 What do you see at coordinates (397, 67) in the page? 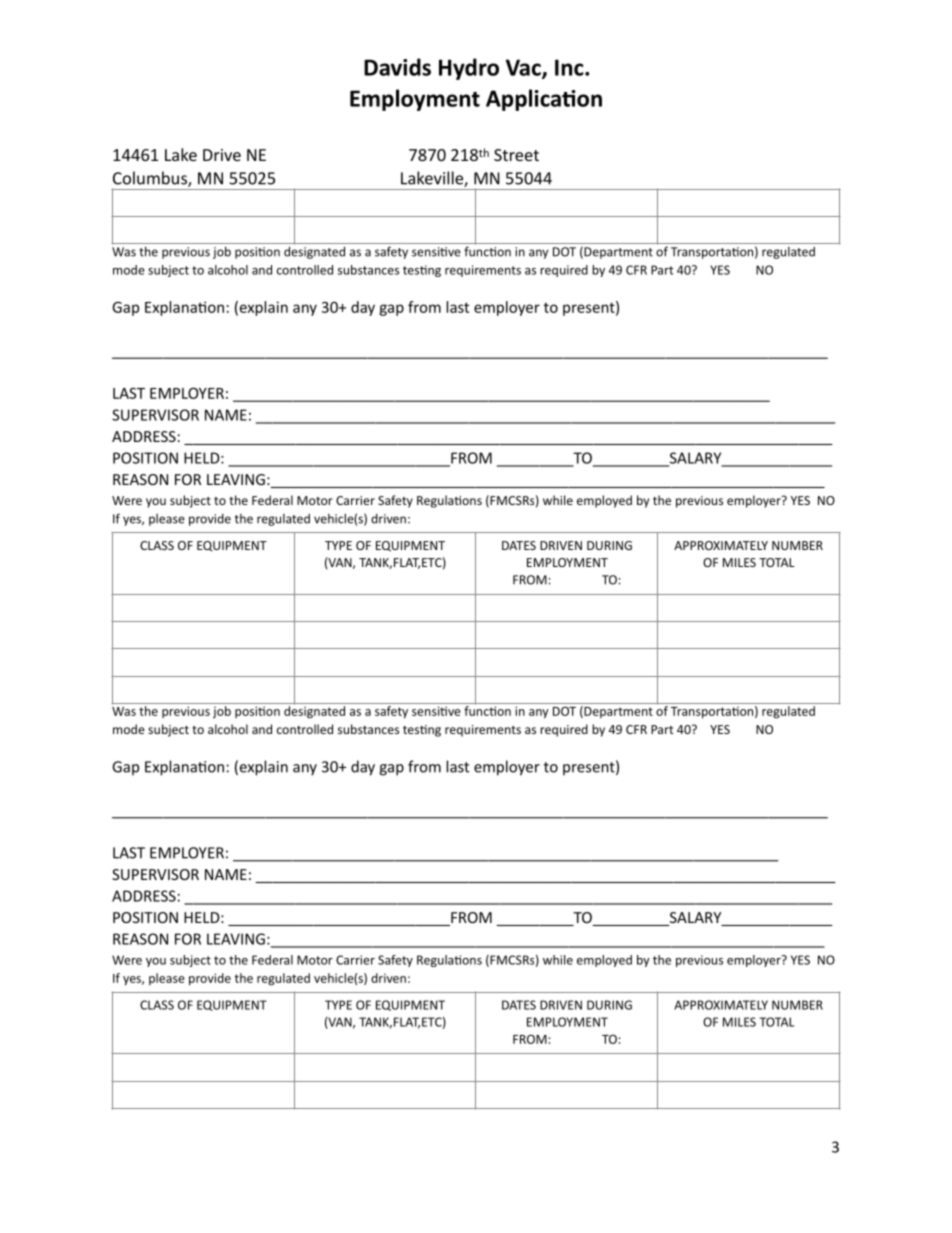
I see `Davids` at bounding box center [397, 67].
